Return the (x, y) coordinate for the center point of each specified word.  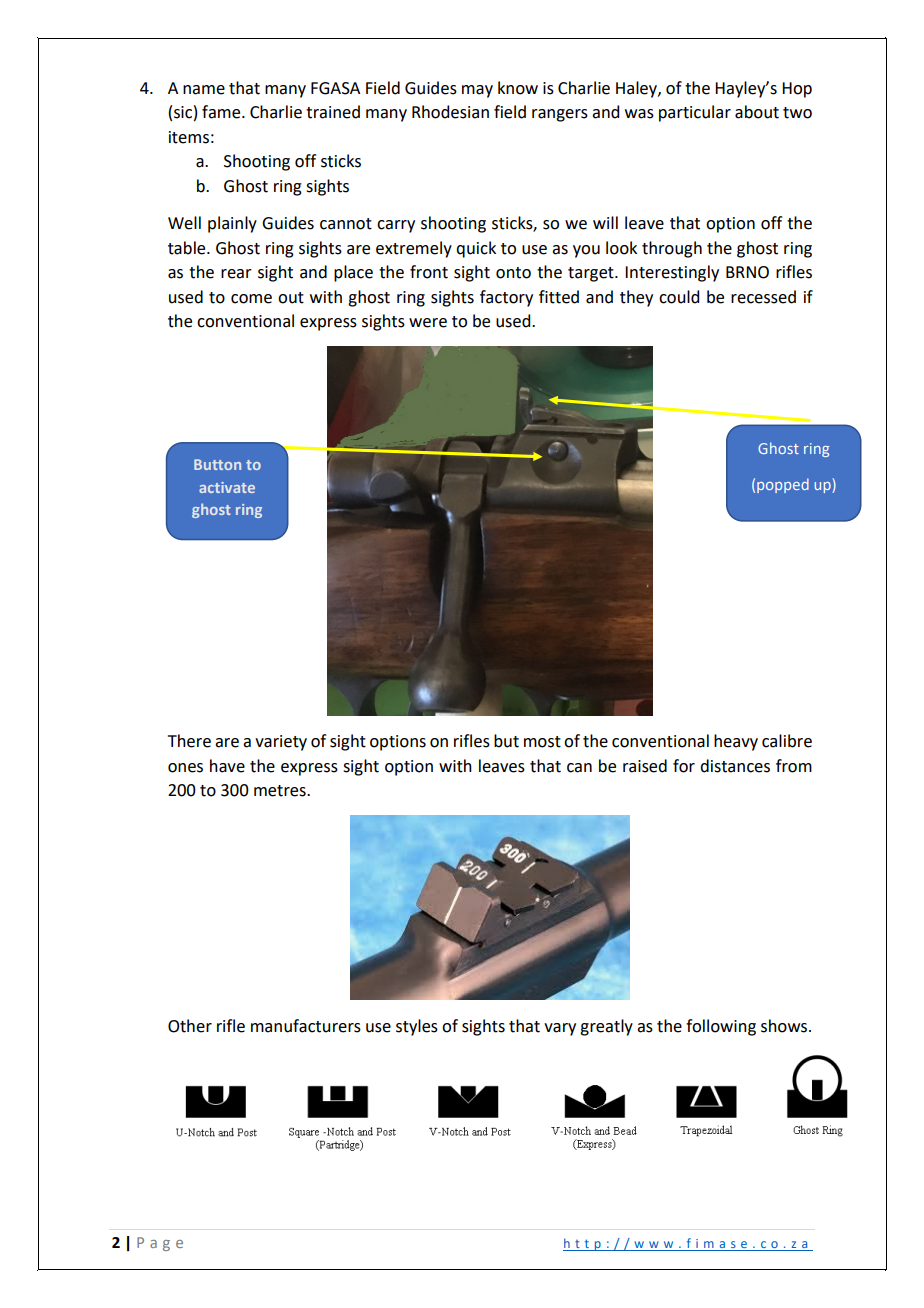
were (428, 323)
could (679, 297)
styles (417, 1027)
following (721, 1027)
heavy (736, 742)
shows (785, 1026)
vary (560, 1029)
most (542, 742)
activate (227, 487)
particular (695, 113)
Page (160, 1244)
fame (222, 112)
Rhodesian (450, 112)
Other (190, 1026)
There (189, 741)
